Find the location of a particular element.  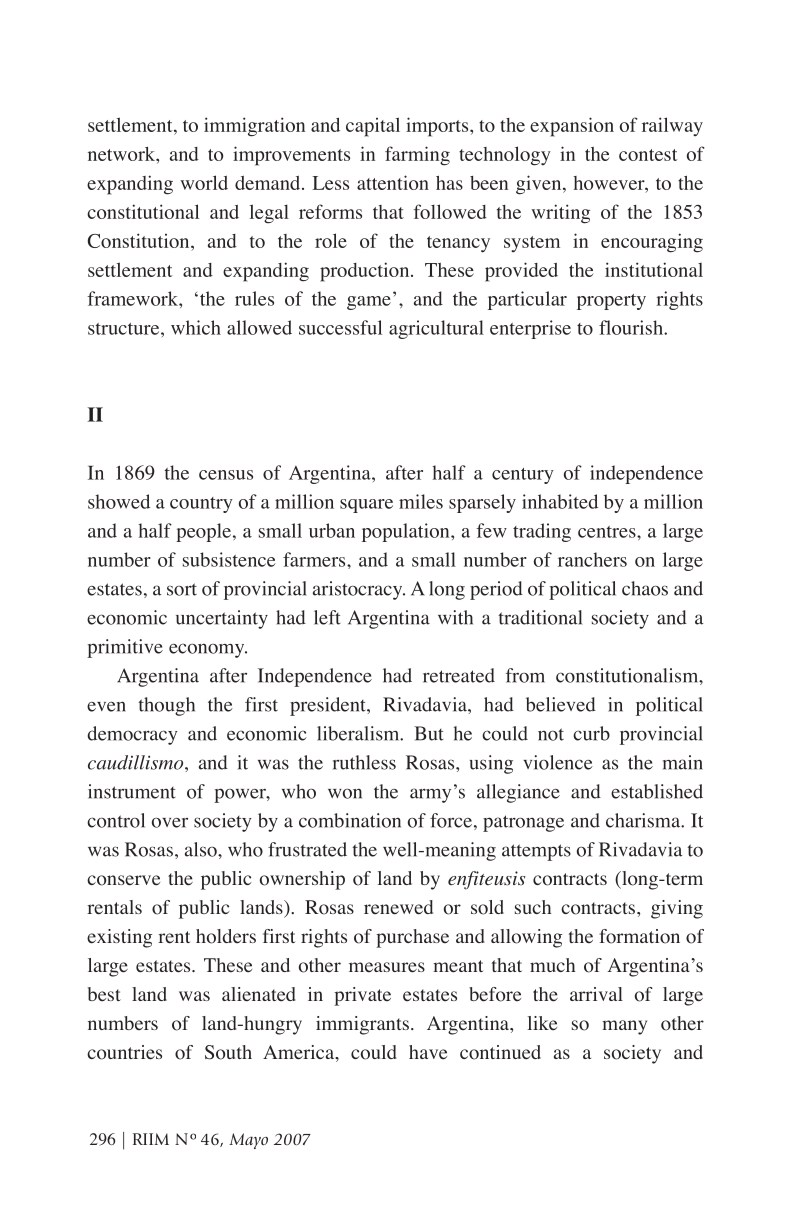

farming is located at coordinates (417, 155).
